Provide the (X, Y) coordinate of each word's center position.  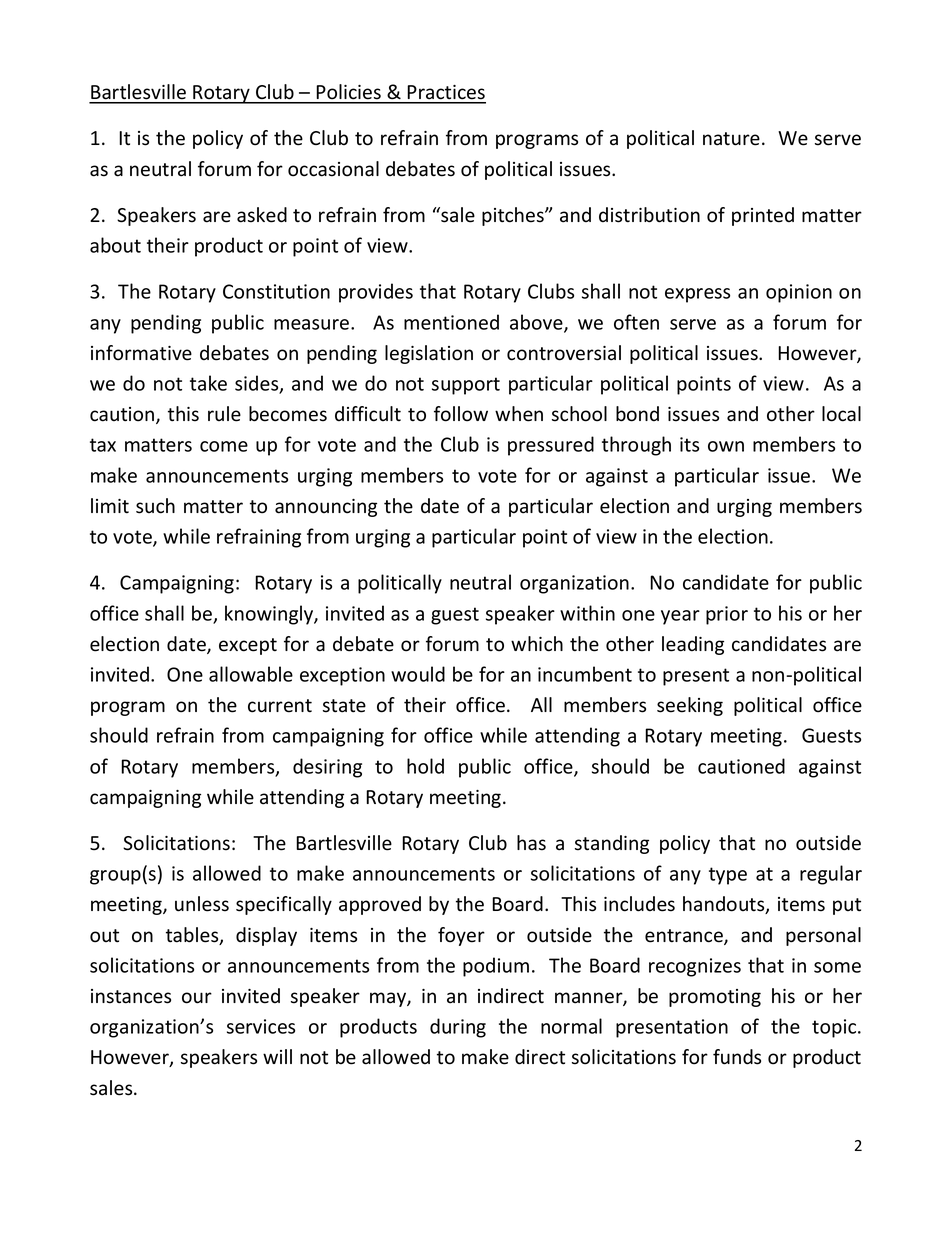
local (841, 414)
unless (202, 904)
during (458, 1028)
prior (727, 615)
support (466, 386)
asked (262, 215)
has (531, 843)
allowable (251, 674)
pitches (514, 216)
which (537, 644)
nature (731, 139)
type (728, 876)
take (208, 383)
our (197, 998)
